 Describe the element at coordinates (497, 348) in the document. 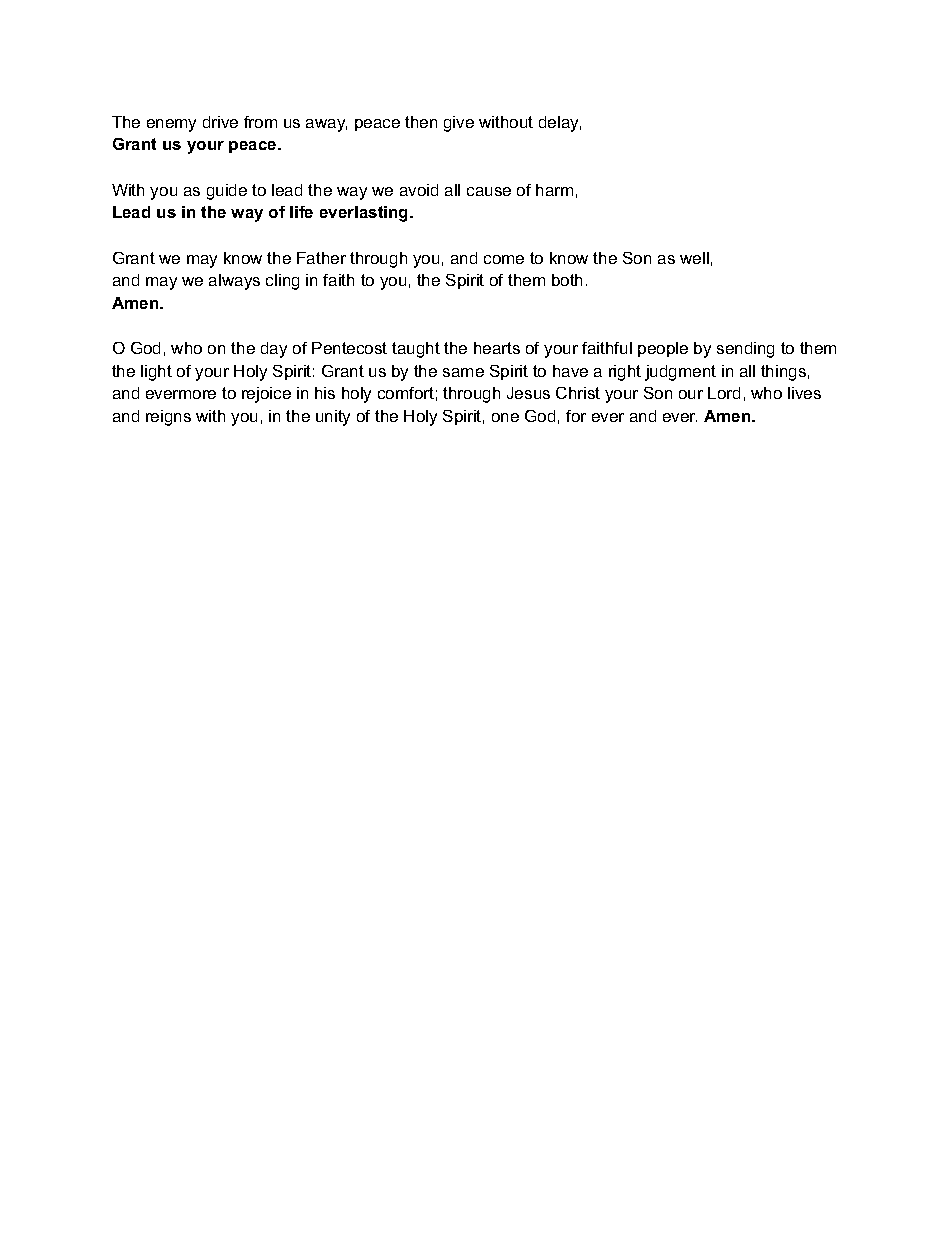

I see `hearts` at that location.
